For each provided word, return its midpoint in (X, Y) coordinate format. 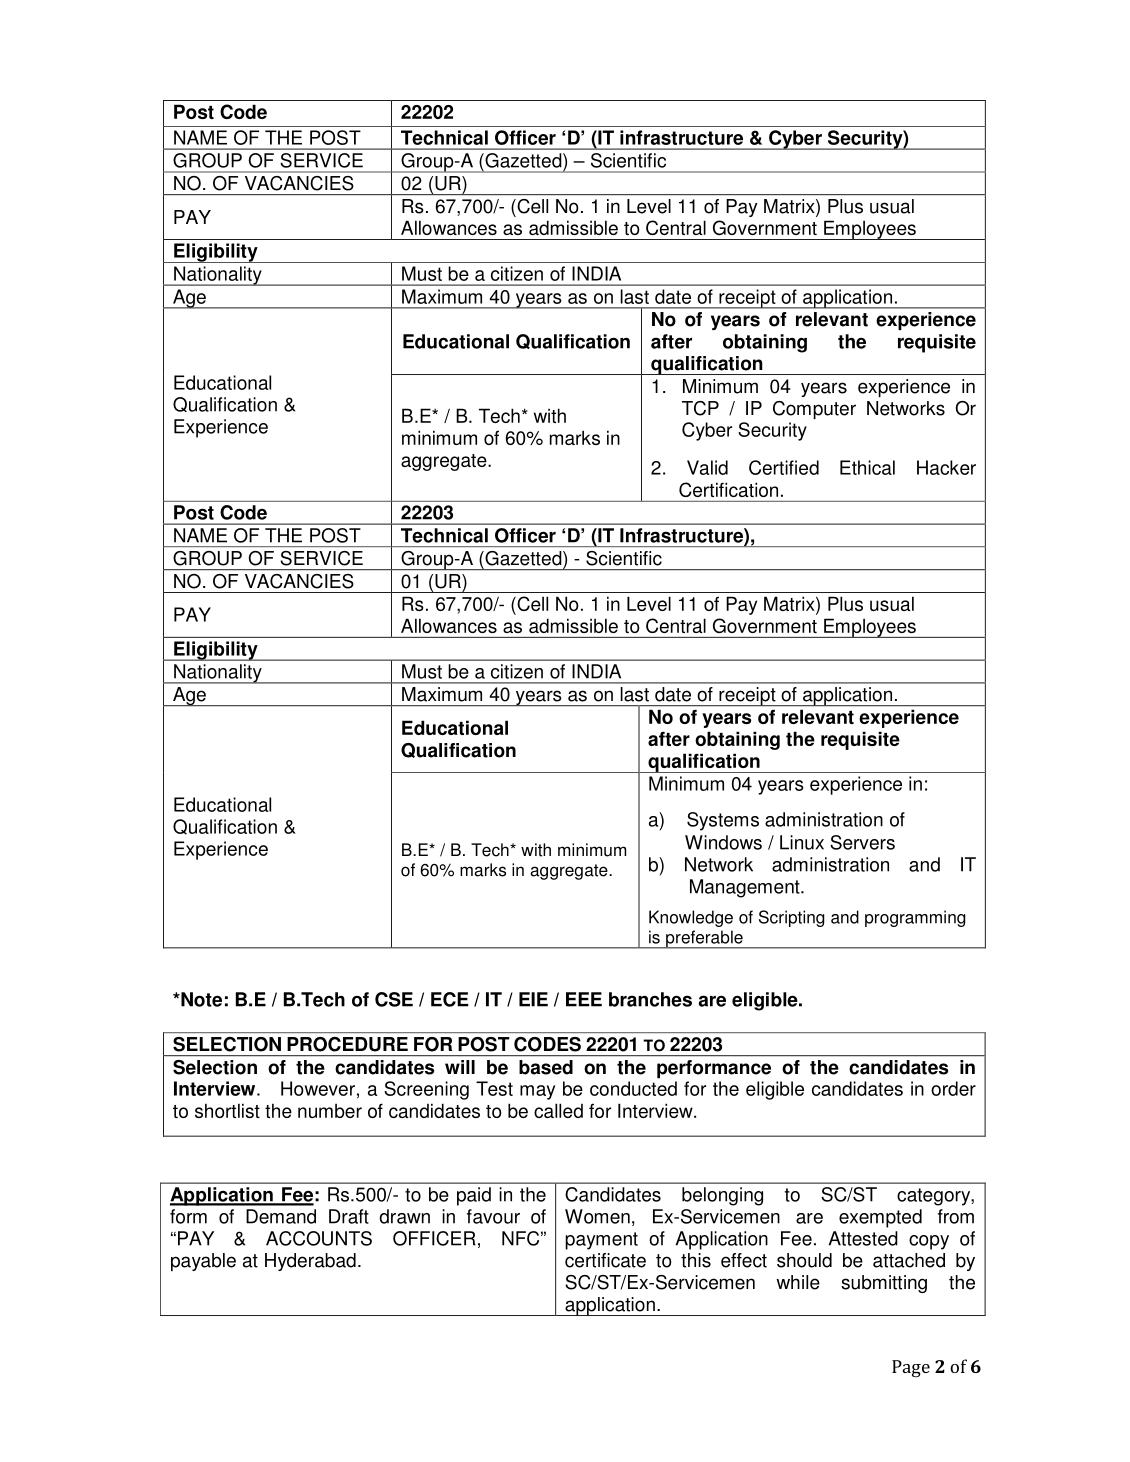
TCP (700, 408)
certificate (605, 1260)
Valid (707, 467)
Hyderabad (310, 1262)
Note (200, 999)
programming (915, 918)
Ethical (867, 467)
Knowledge (691, 918)
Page (911, 1368)
